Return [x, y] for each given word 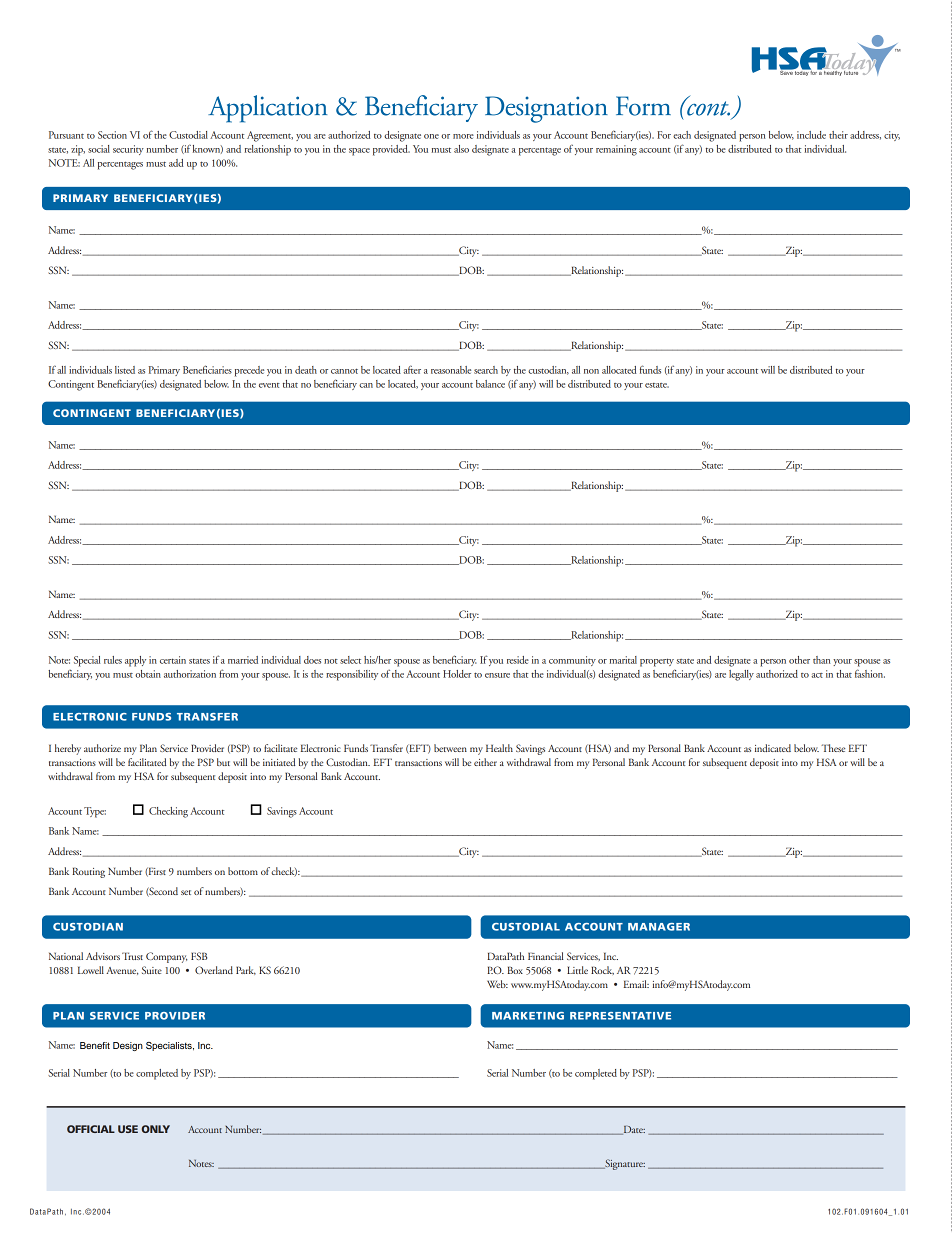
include [811, 135]
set [186, 892]
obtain [148, 674]
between [450, 748]
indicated [773, 748]
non [591, 371]
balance [490, 384]
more [463, 136]
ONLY [156, 1129]
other [799, 660]
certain [173, 660]
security [128, 150]
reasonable [451, 370]
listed [125, 370]
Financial [546, 956]
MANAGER [659, 927]
